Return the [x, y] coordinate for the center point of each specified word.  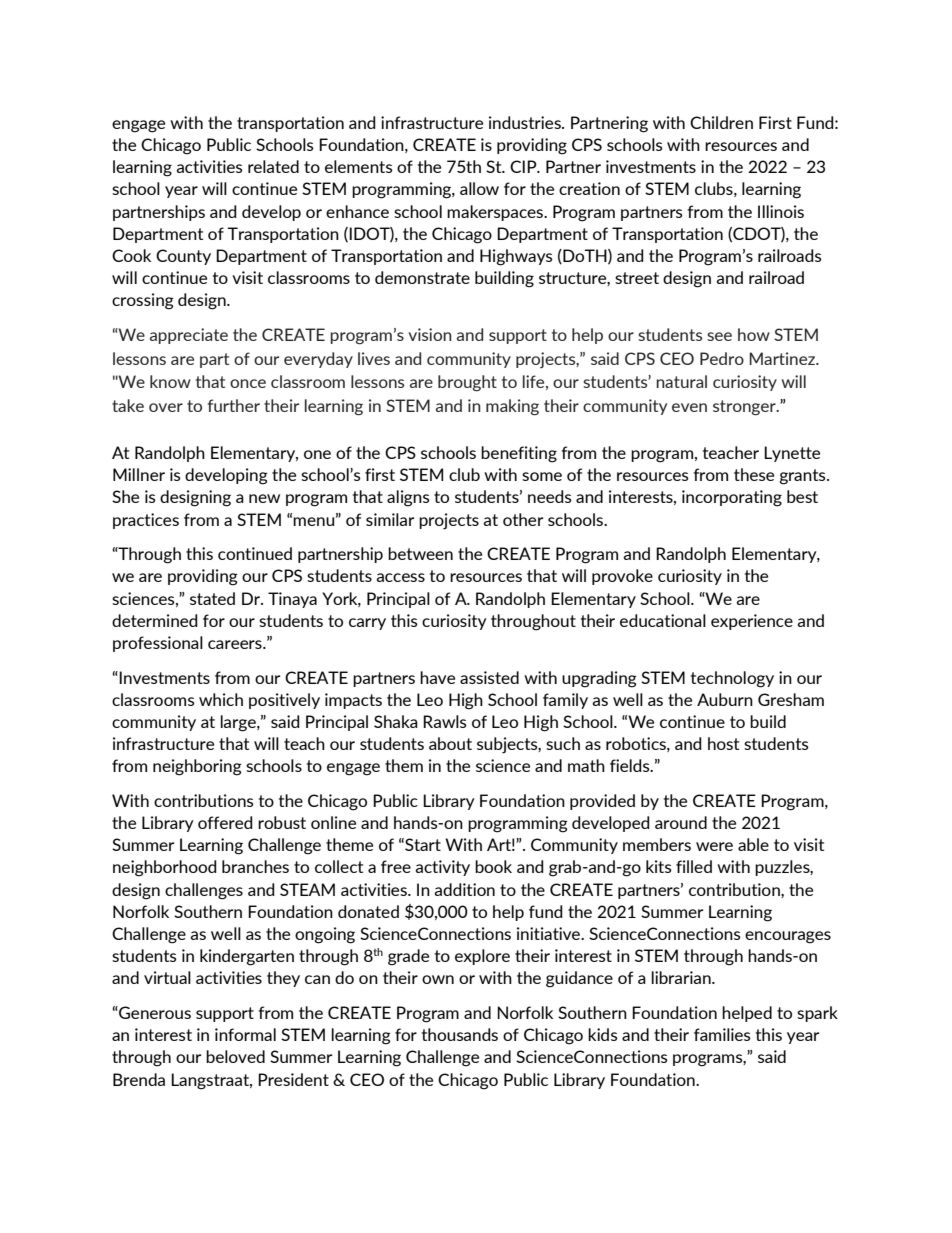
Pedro [722, 358]
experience [752, 622]
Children [721, 122]
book [493, 866]
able [753, 844]
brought [467, 383]
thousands [460, 1034]
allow [479, 188]
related [273, 166]
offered [225, 822]
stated [212, 598]
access [400, 577]
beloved [235, 1056]
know [170, 381]
